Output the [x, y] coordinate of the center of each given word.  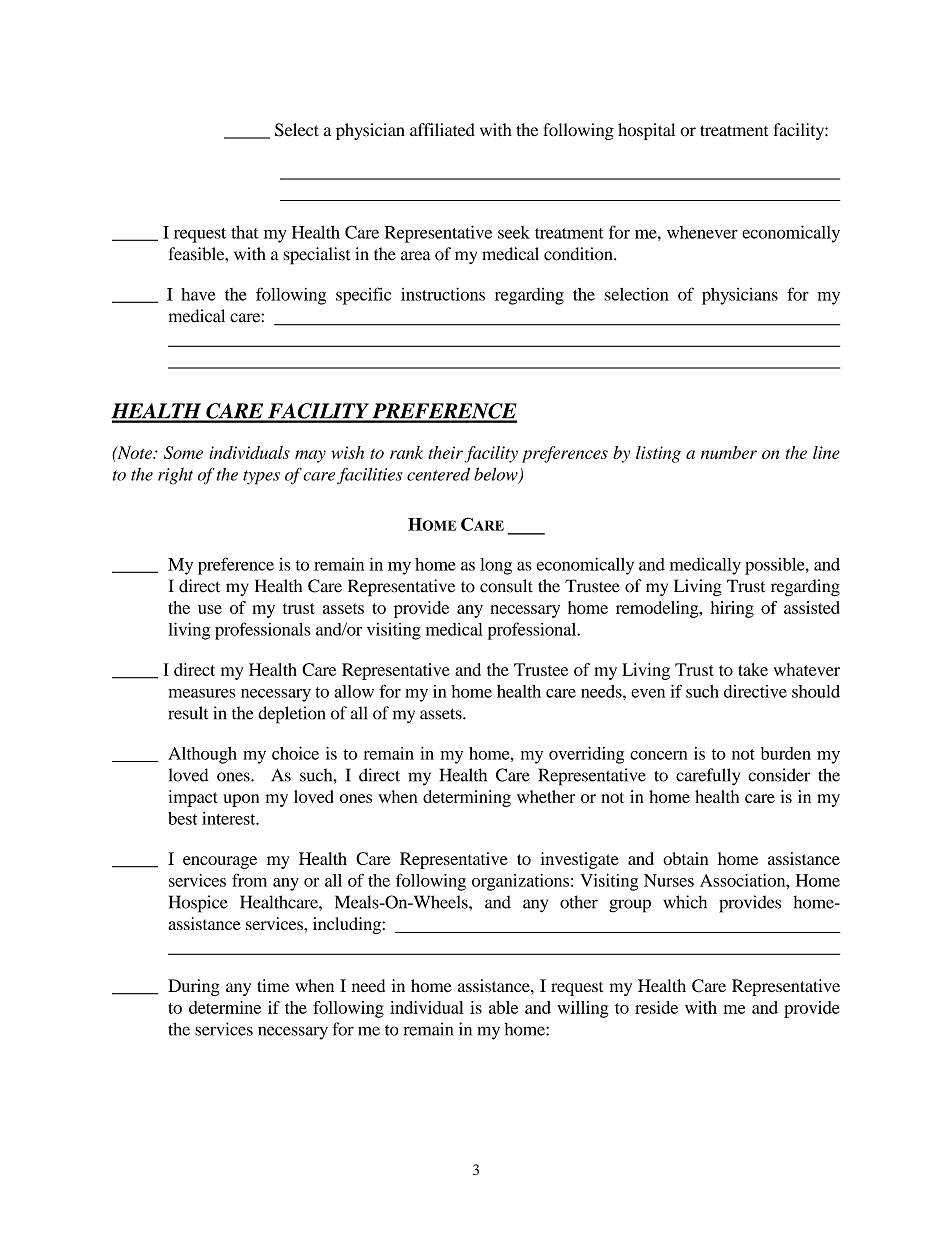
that [245, 232]
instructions [443, 294]
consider [779, 775]
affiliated [442, 130]
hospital [646, 131]
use [210, 609]
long [496, 566]
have [198, 294]
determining [467, 798]
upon [241, 800]
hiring [732, 609]
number [729, 452]
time [273, 985]
